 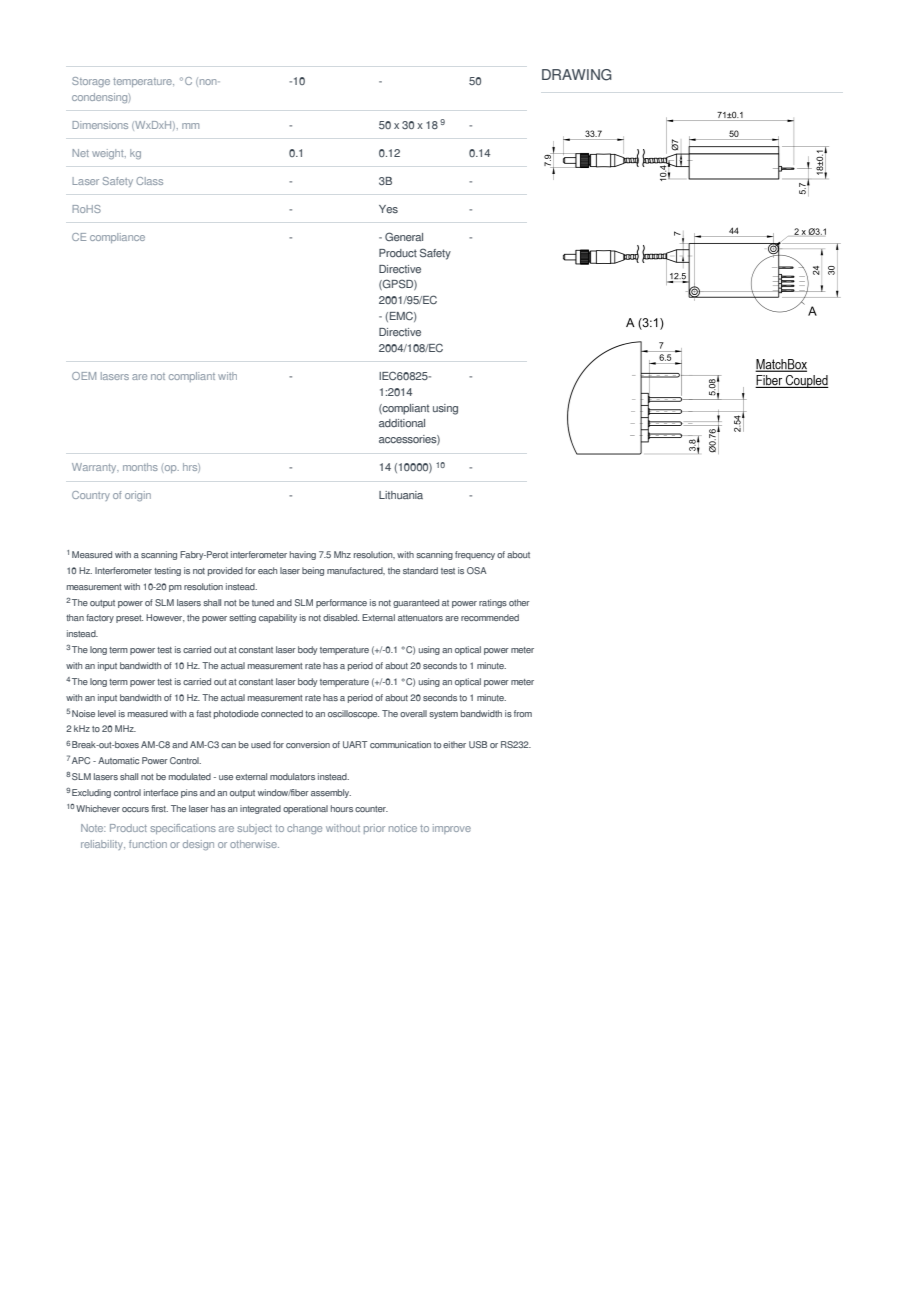 I want to click on Yes, so click(x=388, y=209).
